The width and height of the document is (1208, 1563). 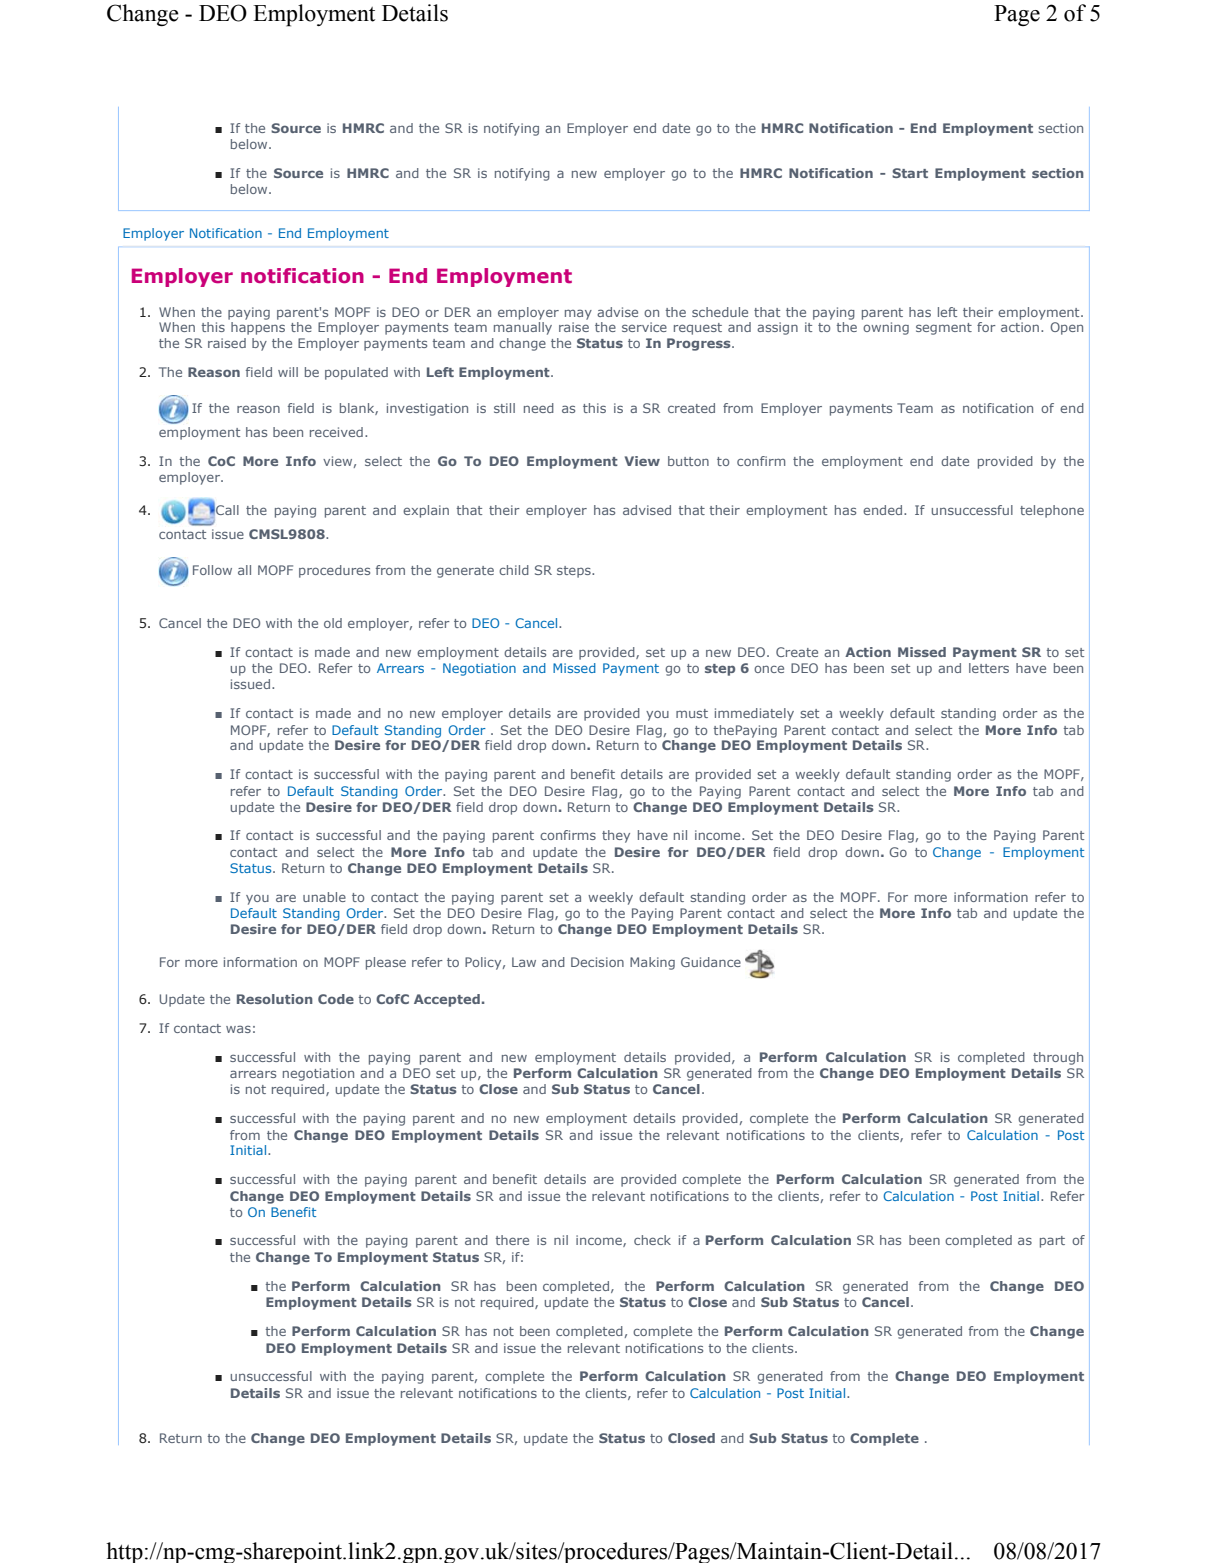 What do you see at coordinates (512, 1240) in the document?
I see `there` at bounding box center [512, 1240].
